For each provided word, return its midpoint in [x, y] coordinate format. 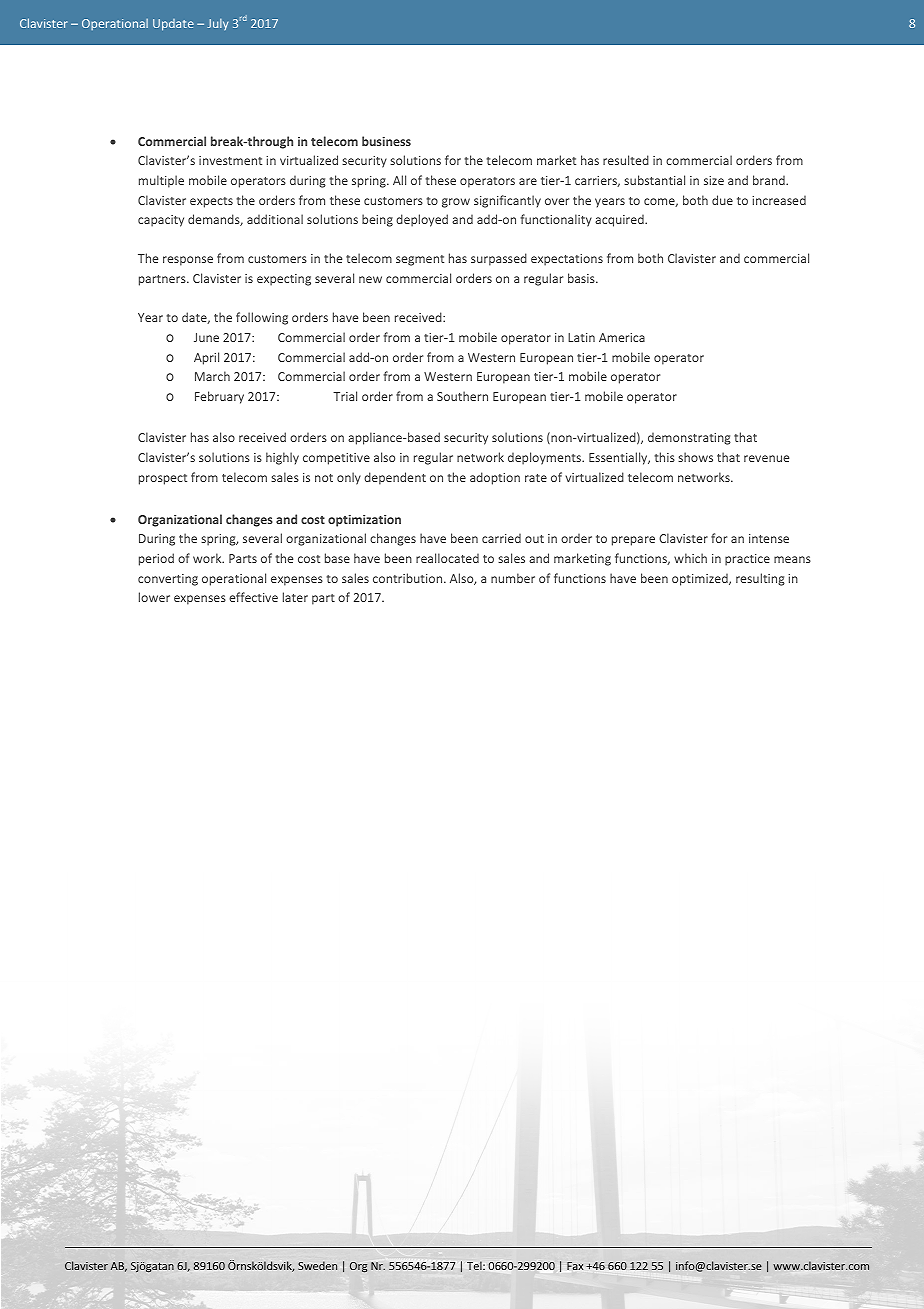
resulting [760, 579]
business [386, 141]
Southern [462, 396]
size [714, 180]
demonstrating [689, 438]
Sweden [317, 1265]
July [217, 24]
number [513, 578]
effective [253, 597]
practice [747, 560]
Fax [575, 1266]
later [295, 597]
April [206, 358]
